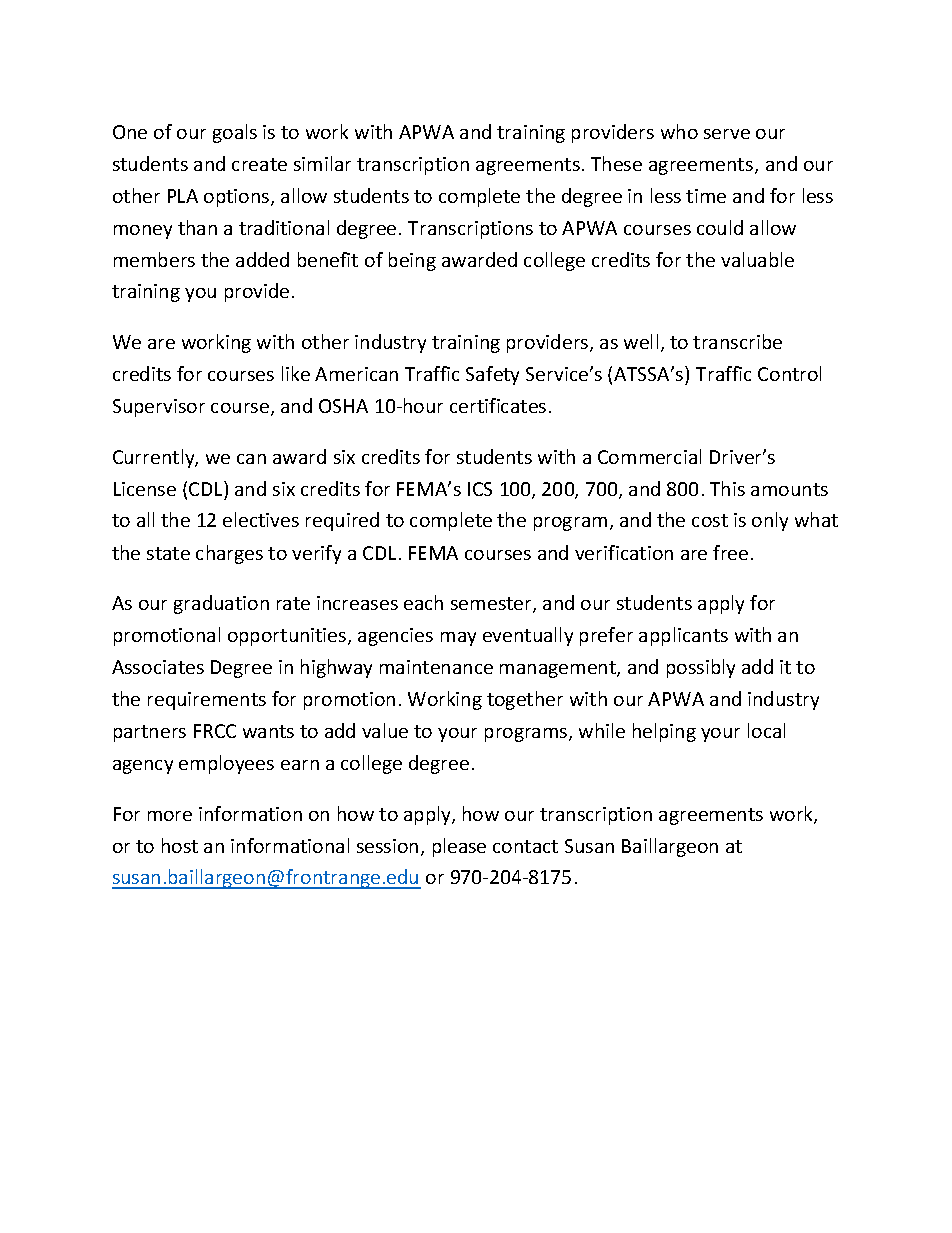 The height and width of the image is (1233, 952). Describe the element at coordinates (170, 816) in the image. I see `more` at that location.
